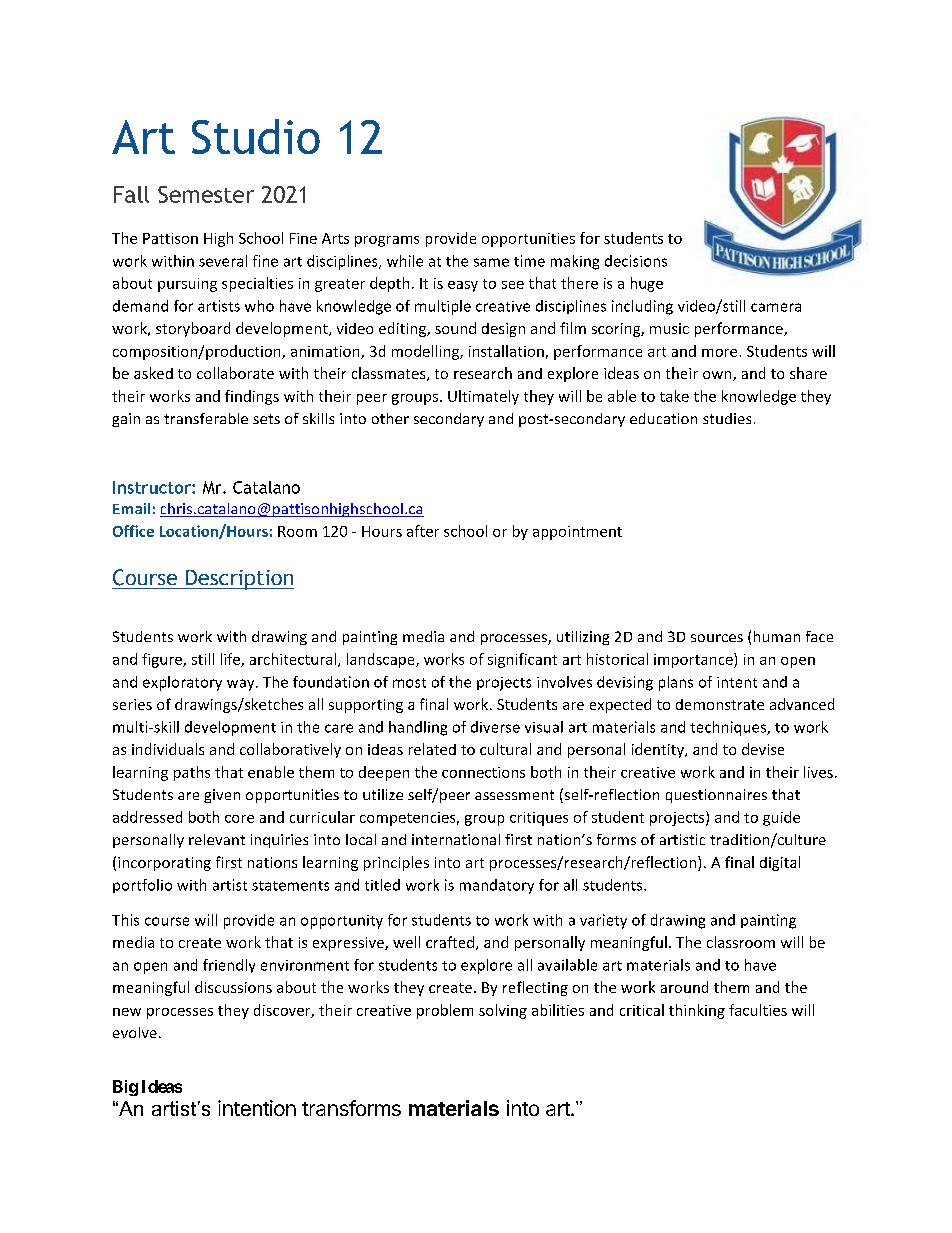 The image size is (952, 1233). I want to click on programs, so click(387, 241).
